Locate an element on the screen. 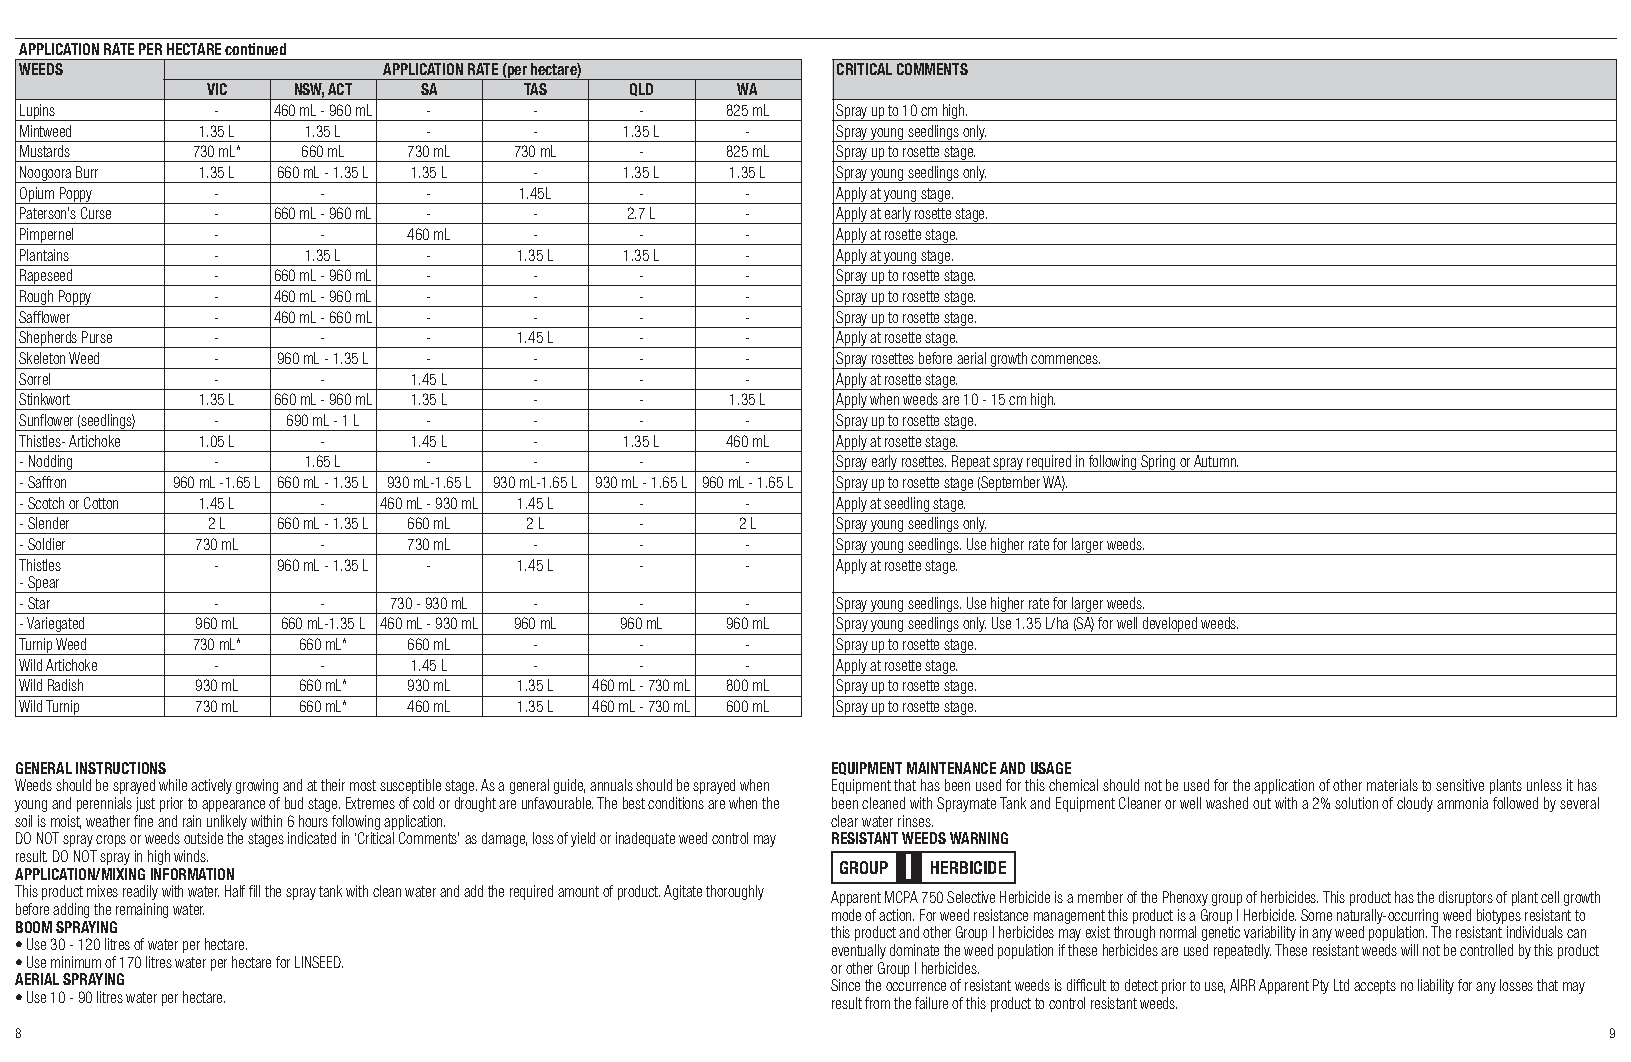 The width and height of the screenshot is (1631, 1062). Spring is located at coordinates (1158, 463).
